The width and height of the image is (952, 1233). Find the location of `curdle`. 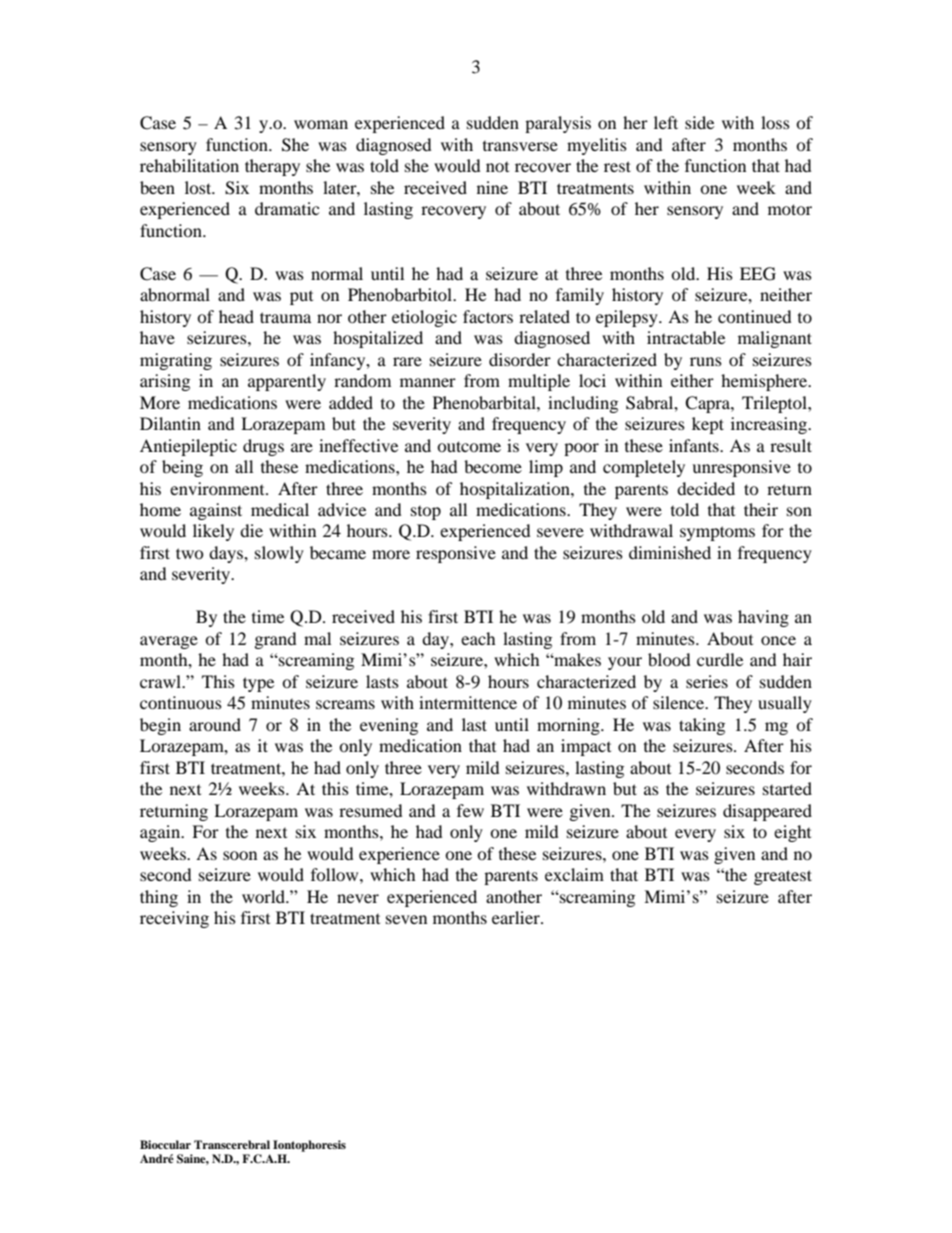

curdle is located at coordinates (720, 659).
